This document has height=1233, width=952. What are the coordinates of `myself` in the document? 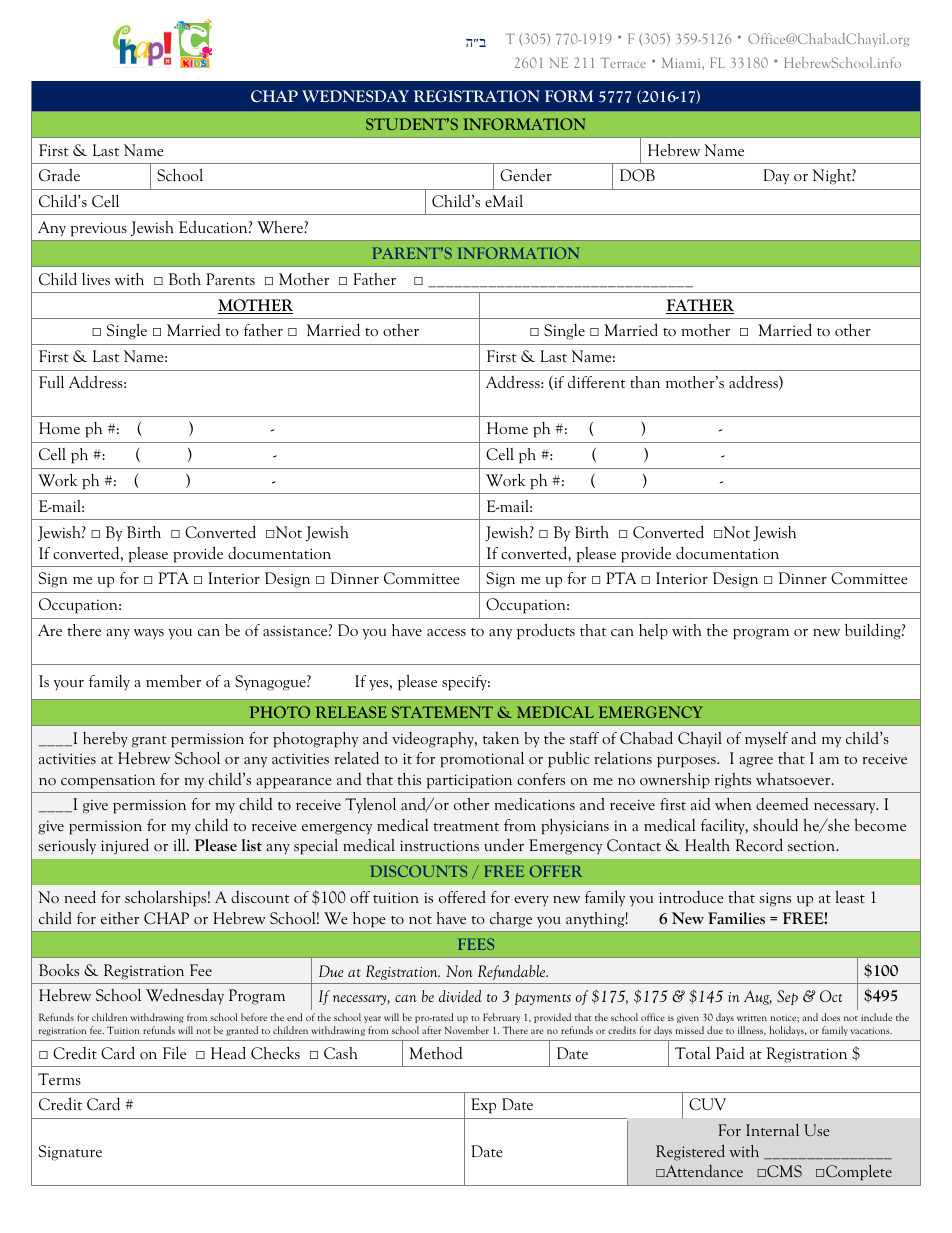 It's located at (766, 739).
